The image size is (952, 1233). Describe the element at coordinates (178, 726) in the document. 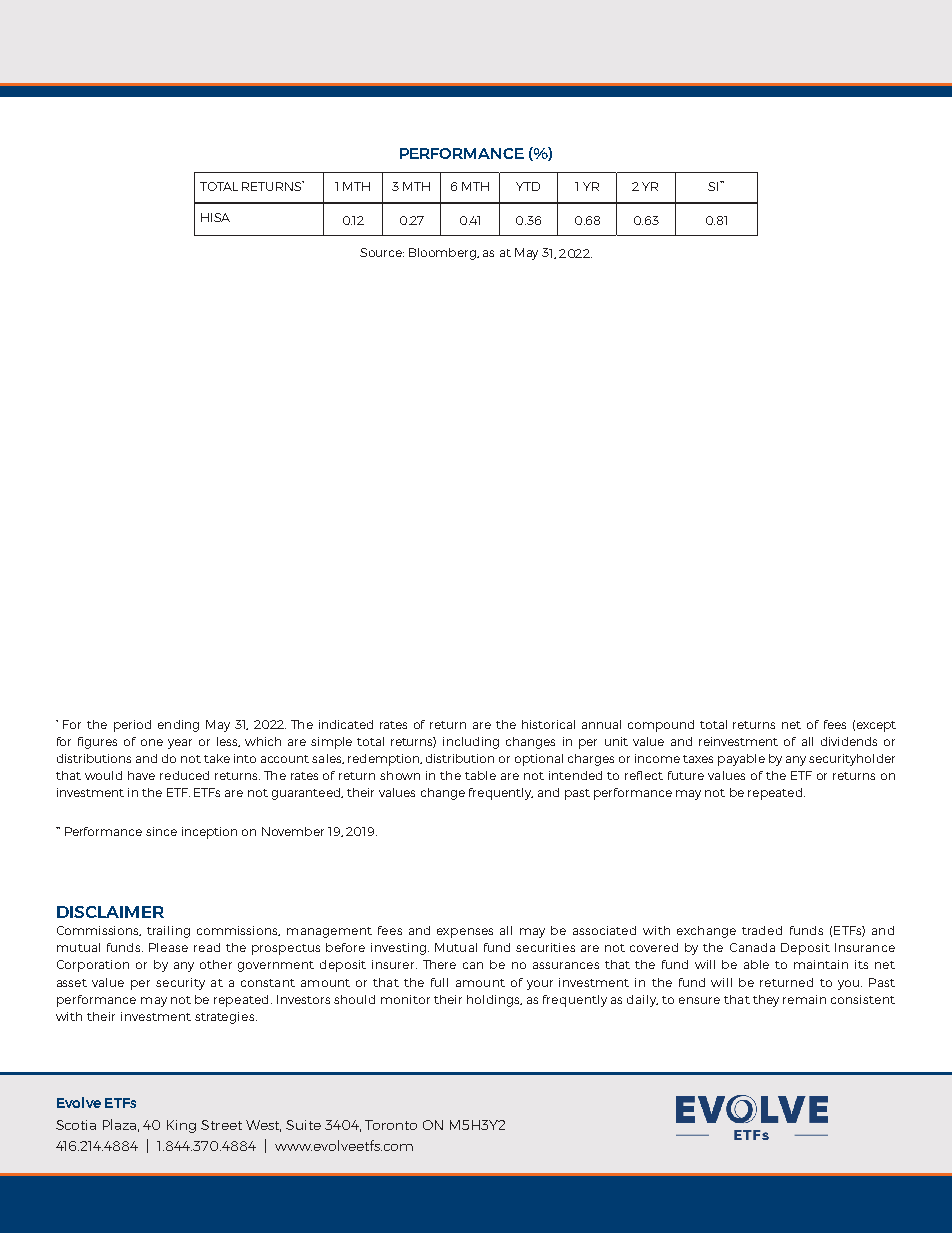

I see `ending` at that location.
